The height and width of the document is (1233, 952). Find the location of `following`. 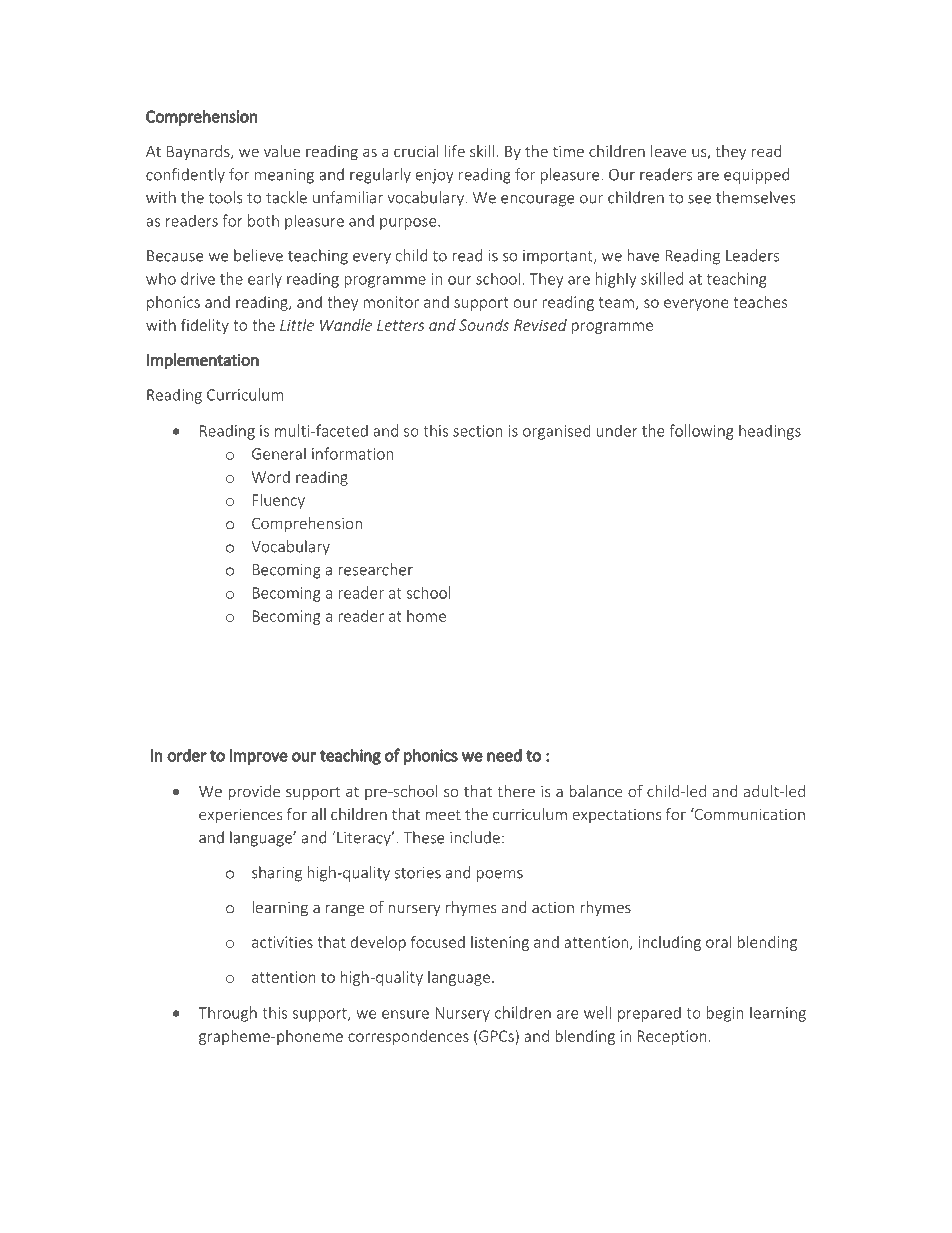

following is located at coordinates (701, 432).
